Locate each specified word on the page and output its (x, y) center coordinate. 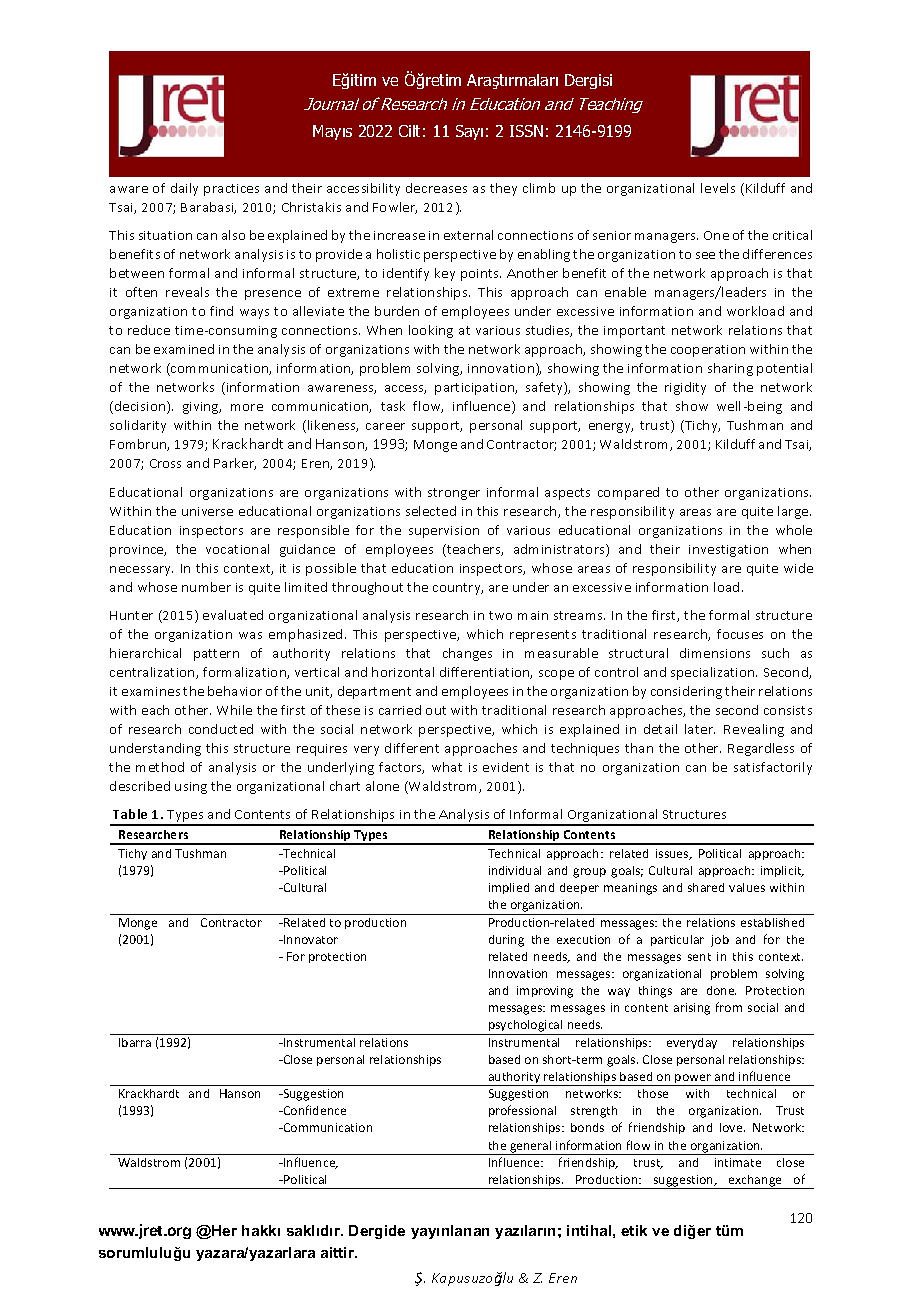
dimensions (715, 653)
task (393, 406)
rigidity (685, 388)
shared (706, 887)
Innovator (310, 939)
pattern (216, 655)
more (247, 407)
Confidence (314, 1110)
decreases (436, 188)
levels (718, 188)
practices (231, 190)
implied (509, 888)
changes (467, 654)
